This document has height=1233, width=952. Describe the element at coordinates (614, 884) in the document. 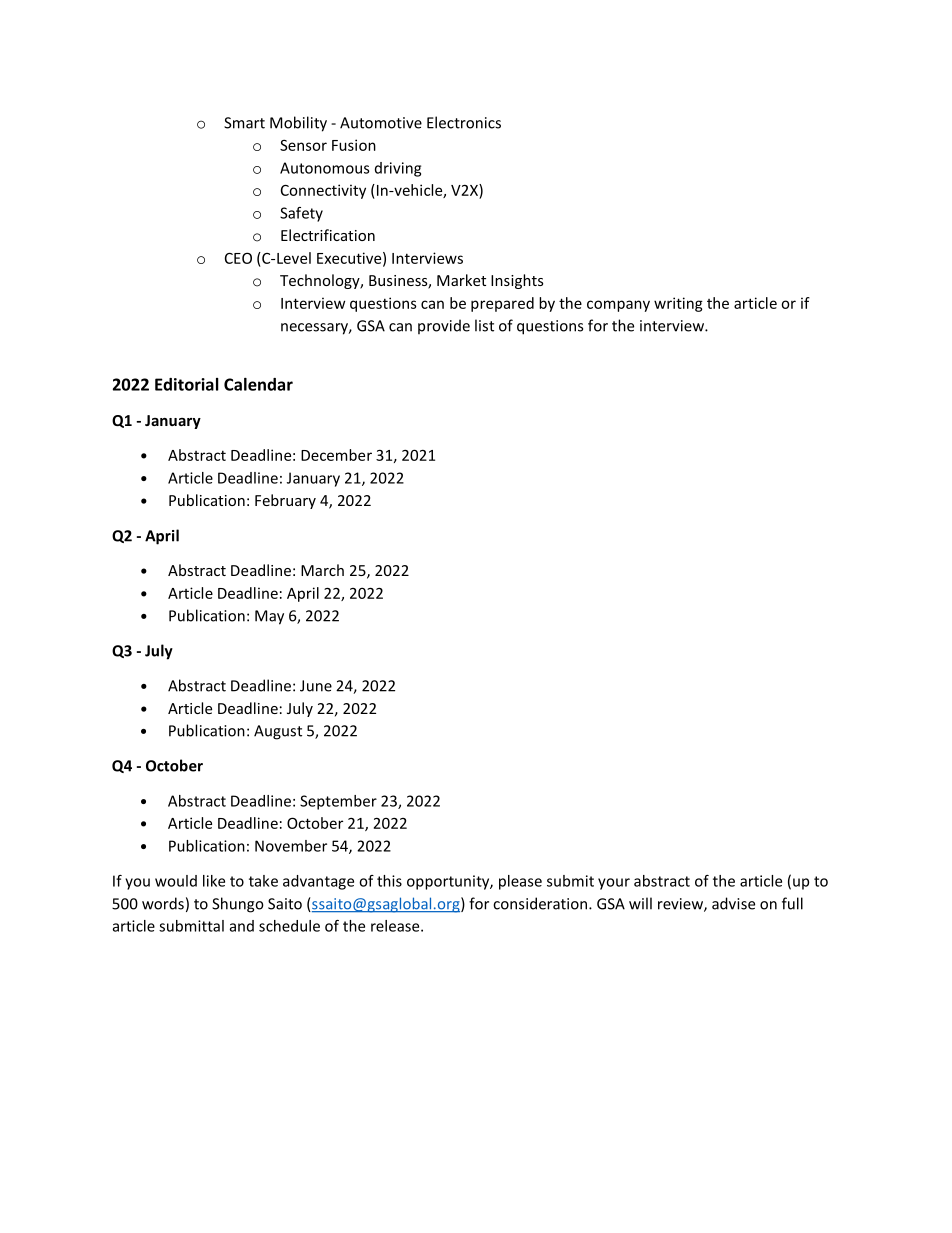

I see `your` at that location.
